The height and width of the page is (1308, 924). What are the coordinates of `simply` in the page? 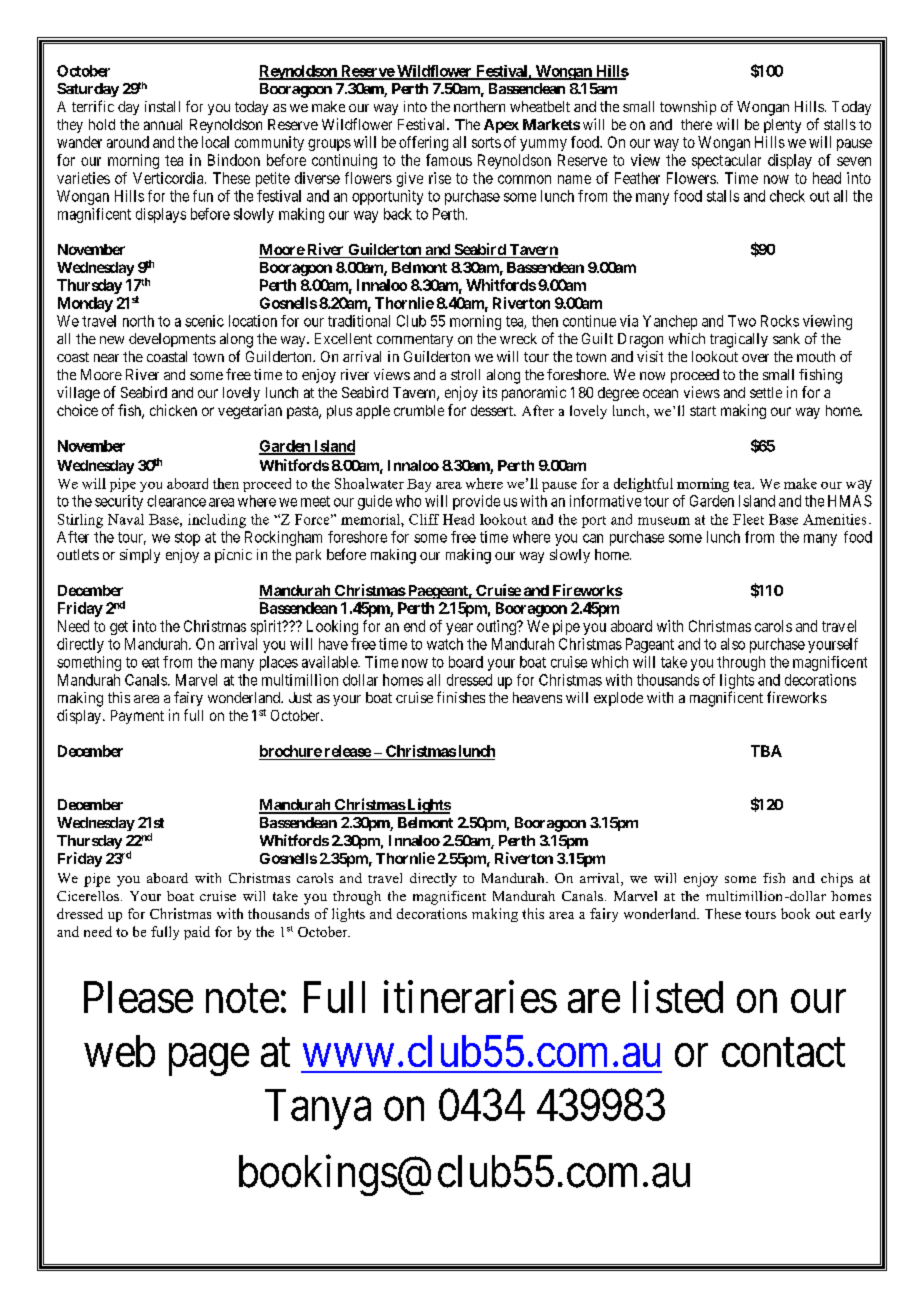 It's located at (140, 556).
